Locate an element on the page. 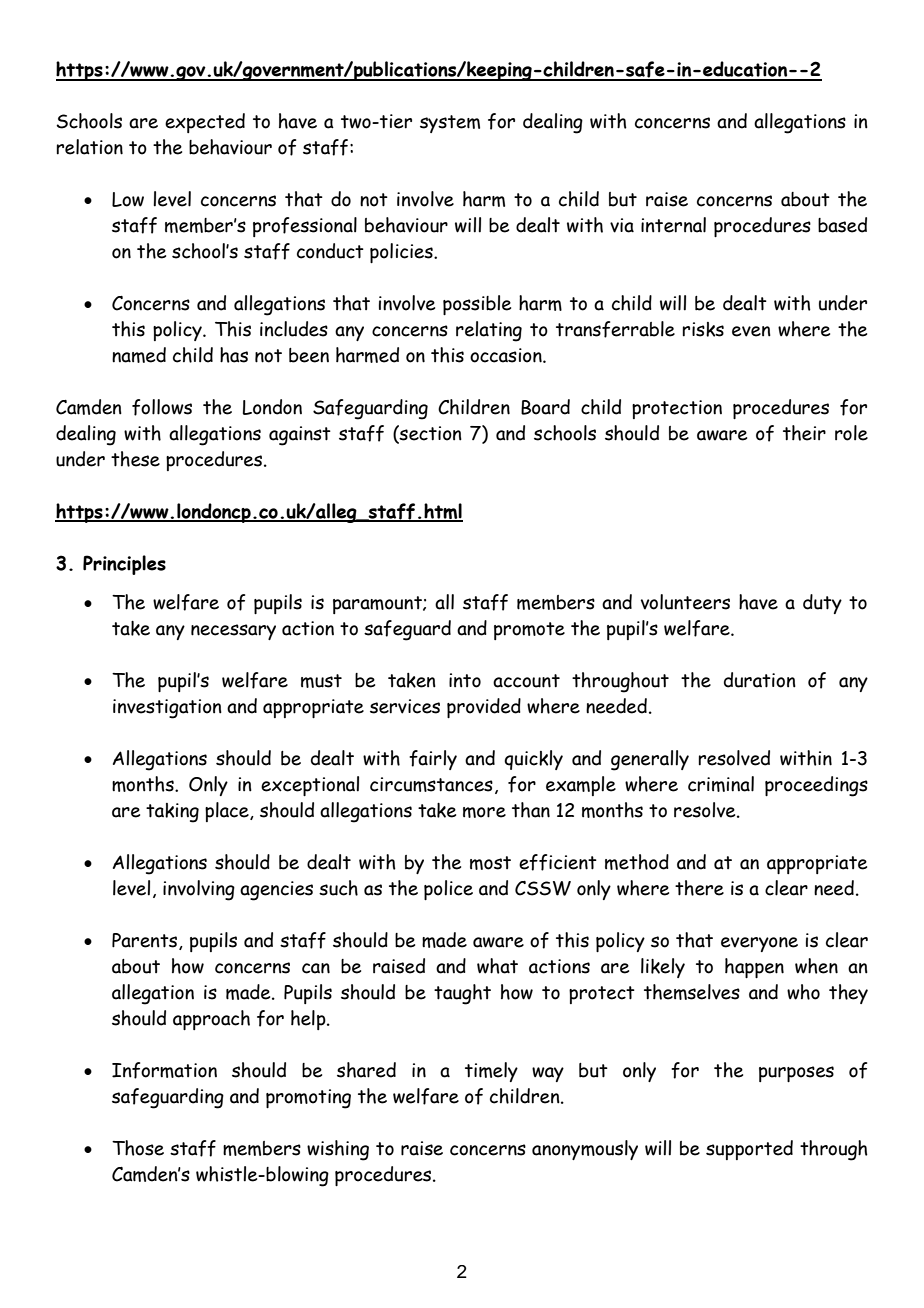 The width and height of the document is (924, 1308). duration is located at coordinates (760, 680).
